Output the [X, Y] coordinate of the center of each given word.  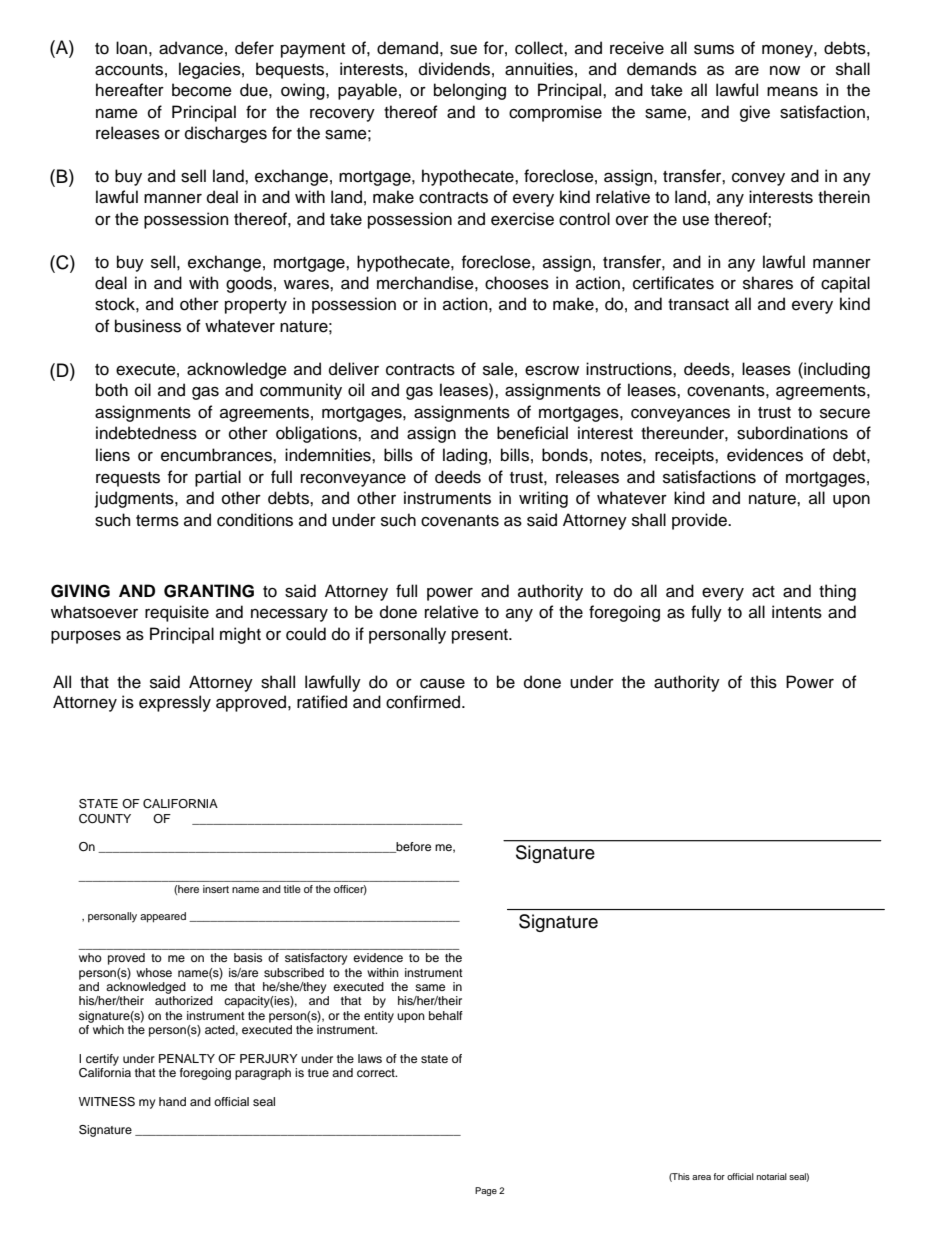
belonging [470, 91]
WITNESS [107, 1102]
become [202, 90]
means [792, 91]
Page [486, 1191]
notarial [772, 1176]
